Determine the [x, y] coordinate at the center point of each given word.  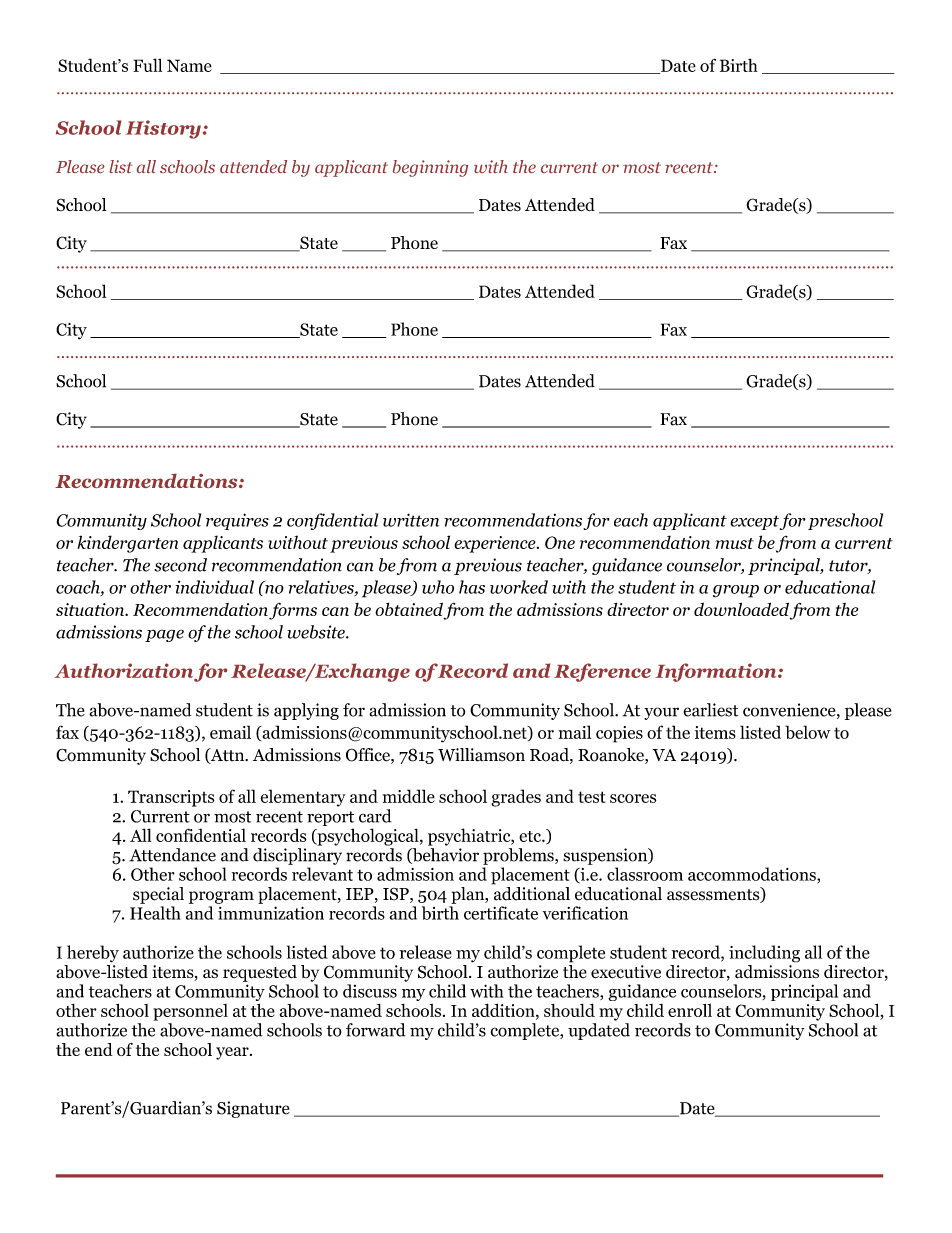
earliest [710, 710]
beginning [430, 168]
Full [147, 65]
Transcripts [171, 798]
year [233, 1053]
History [163, 129]
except [754, 522]
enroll [690, 1010]
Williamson [481, 755]
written [411, 520]
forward [376, 1030]
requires [237, 521]
